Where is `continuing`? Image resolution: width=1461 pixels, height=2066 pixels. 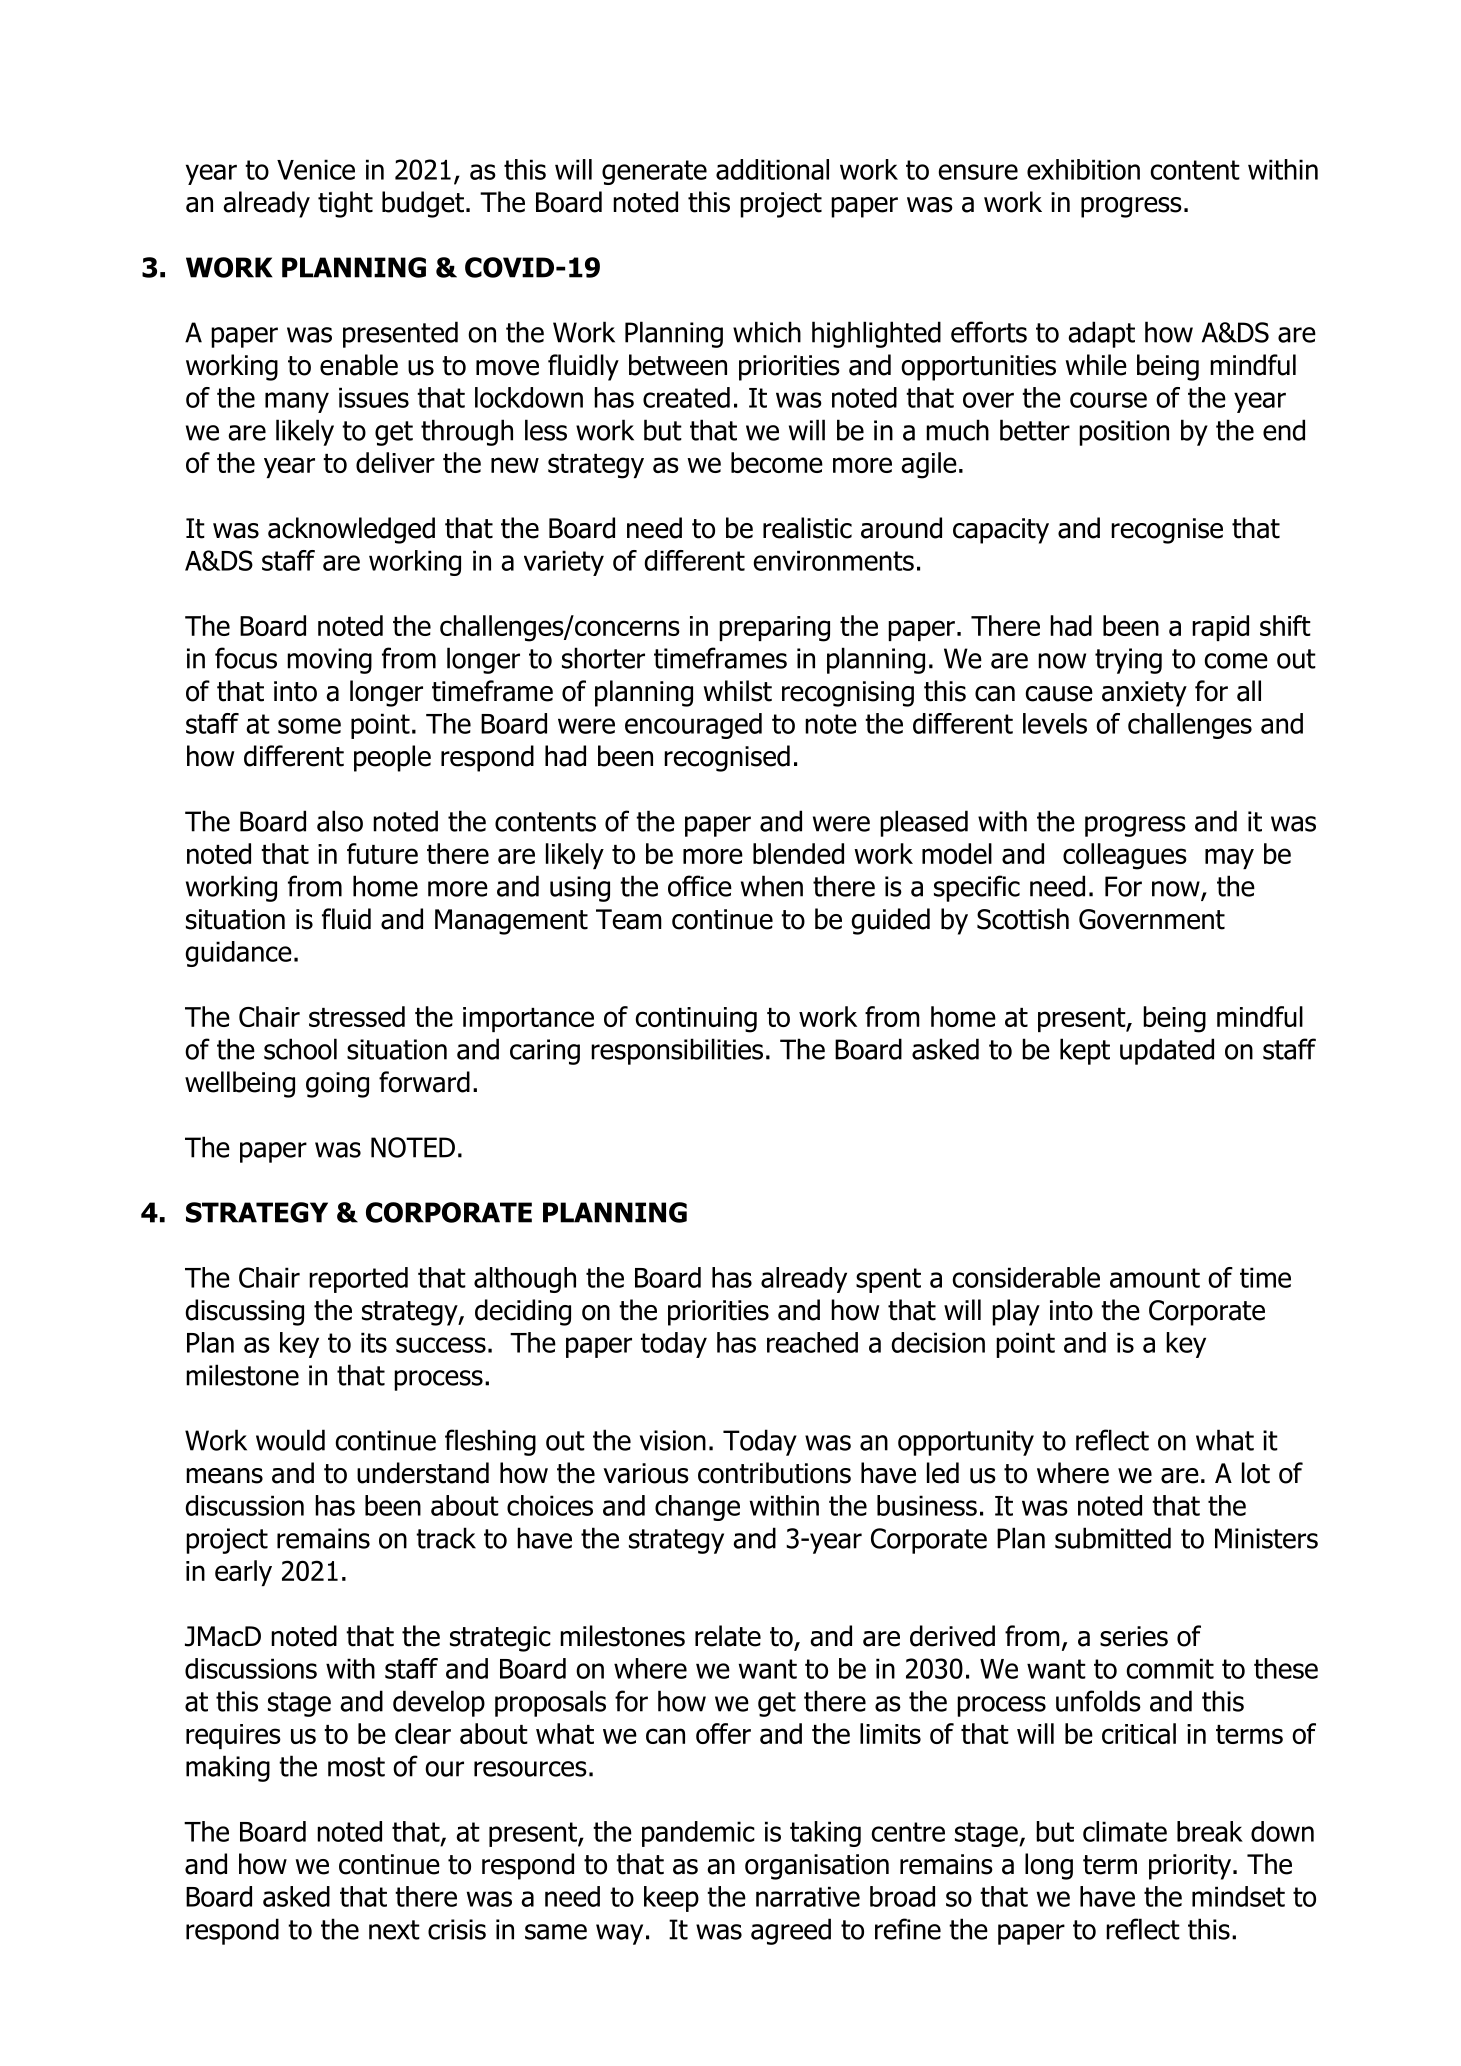 continuing is located at coordinates (696, 1020).
